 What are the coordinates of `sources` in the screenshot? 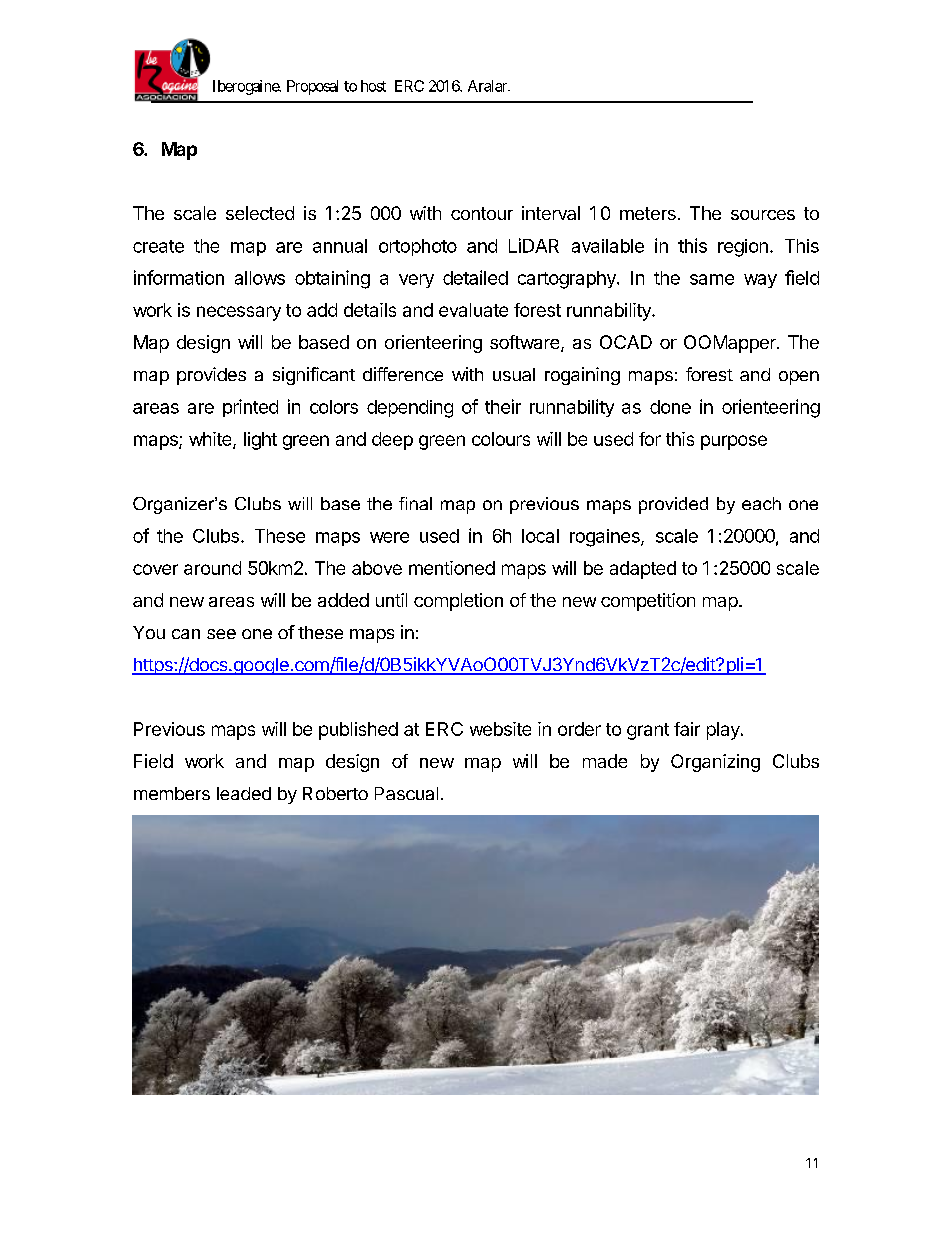 It's located at (763, 215).
